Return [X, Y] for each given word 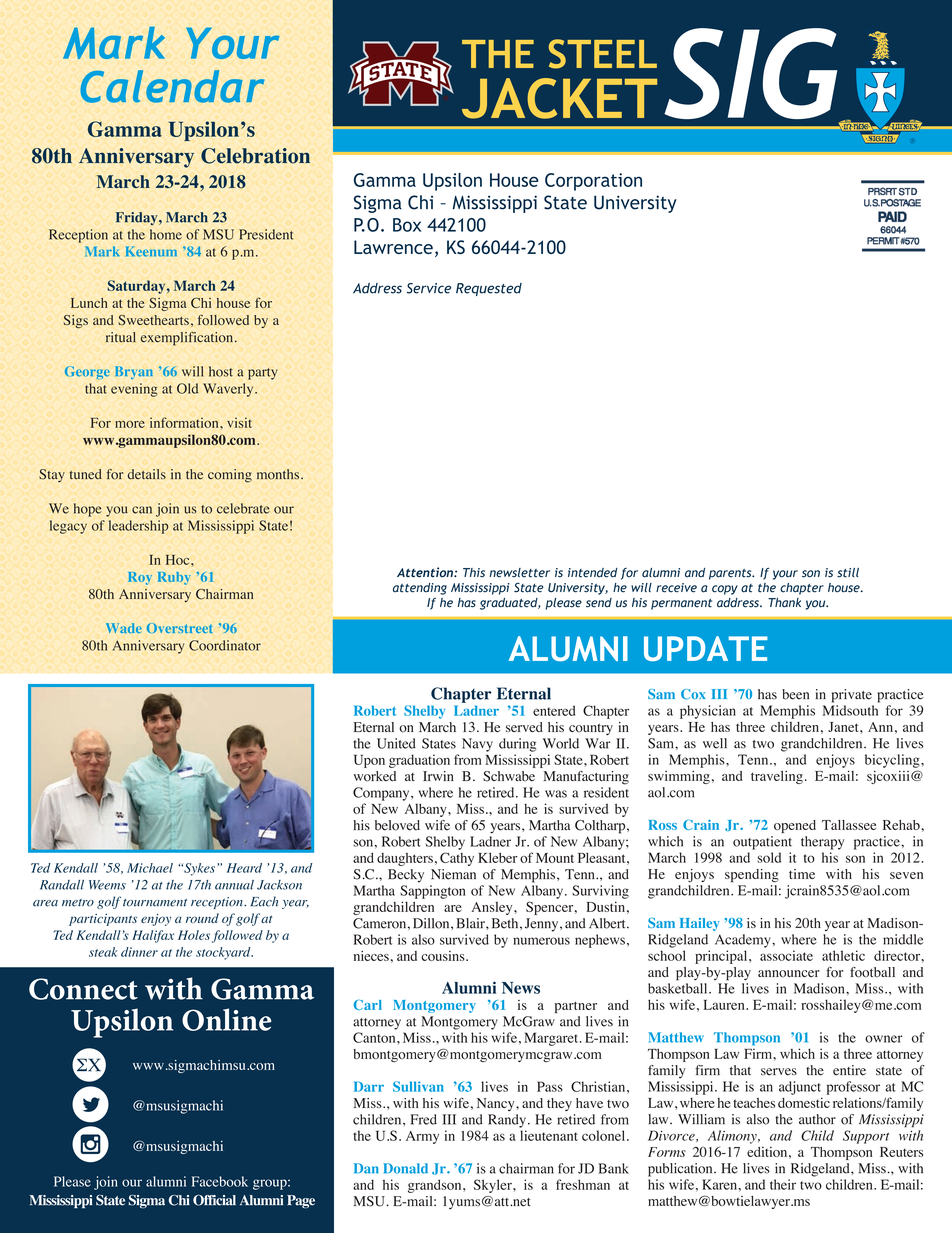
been [795, 694]
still [848, 573]
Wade [124, 628]
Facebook [220, 1181]
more [130, 424]
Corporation [593, 182]
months [279, 474]
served [524, 727]
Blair [471, 923]
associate [786, 955]
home [166, 234]
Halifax [153, 936]
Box [407, 225]
